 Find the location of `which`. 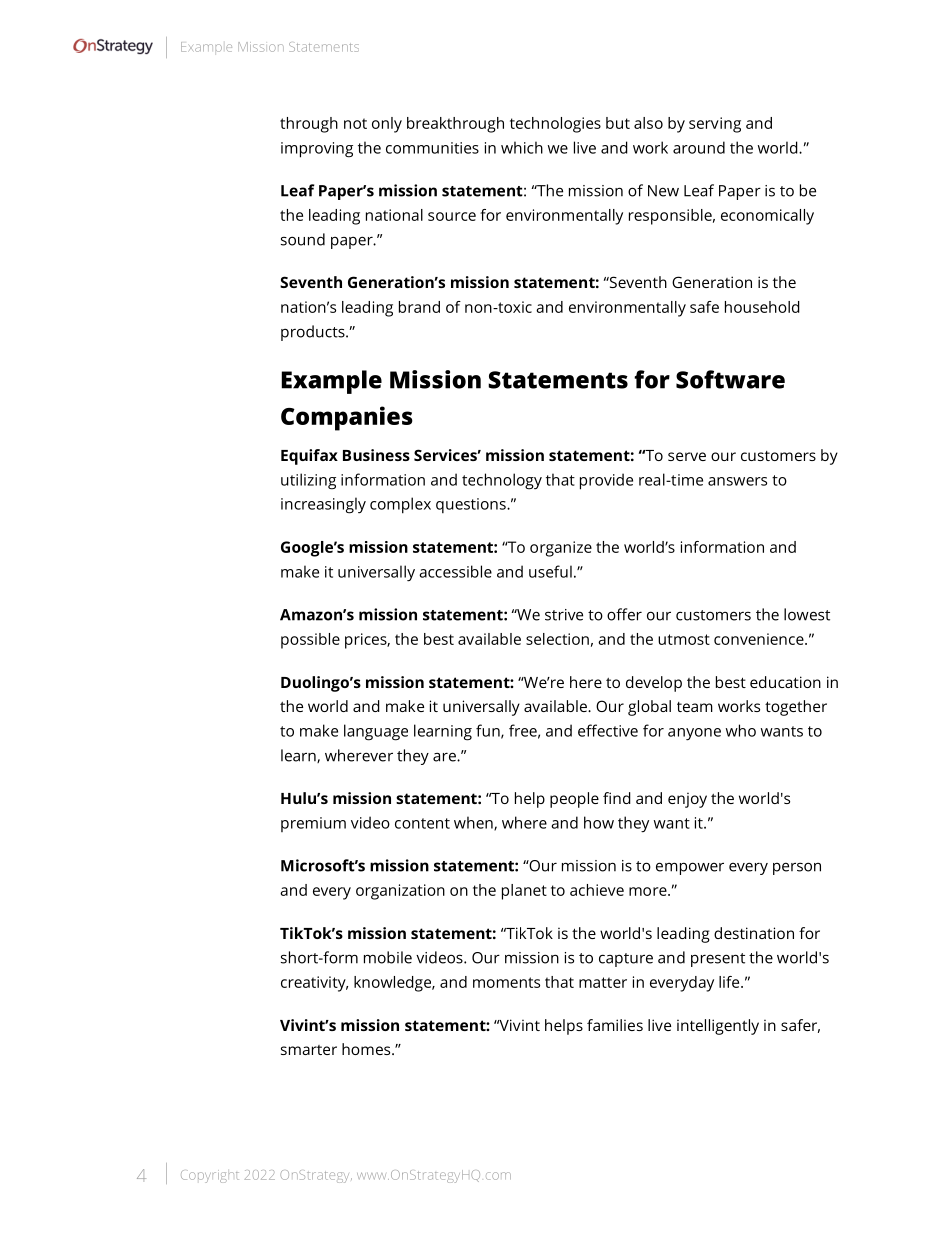

which is located at coordinates (522, 147).
